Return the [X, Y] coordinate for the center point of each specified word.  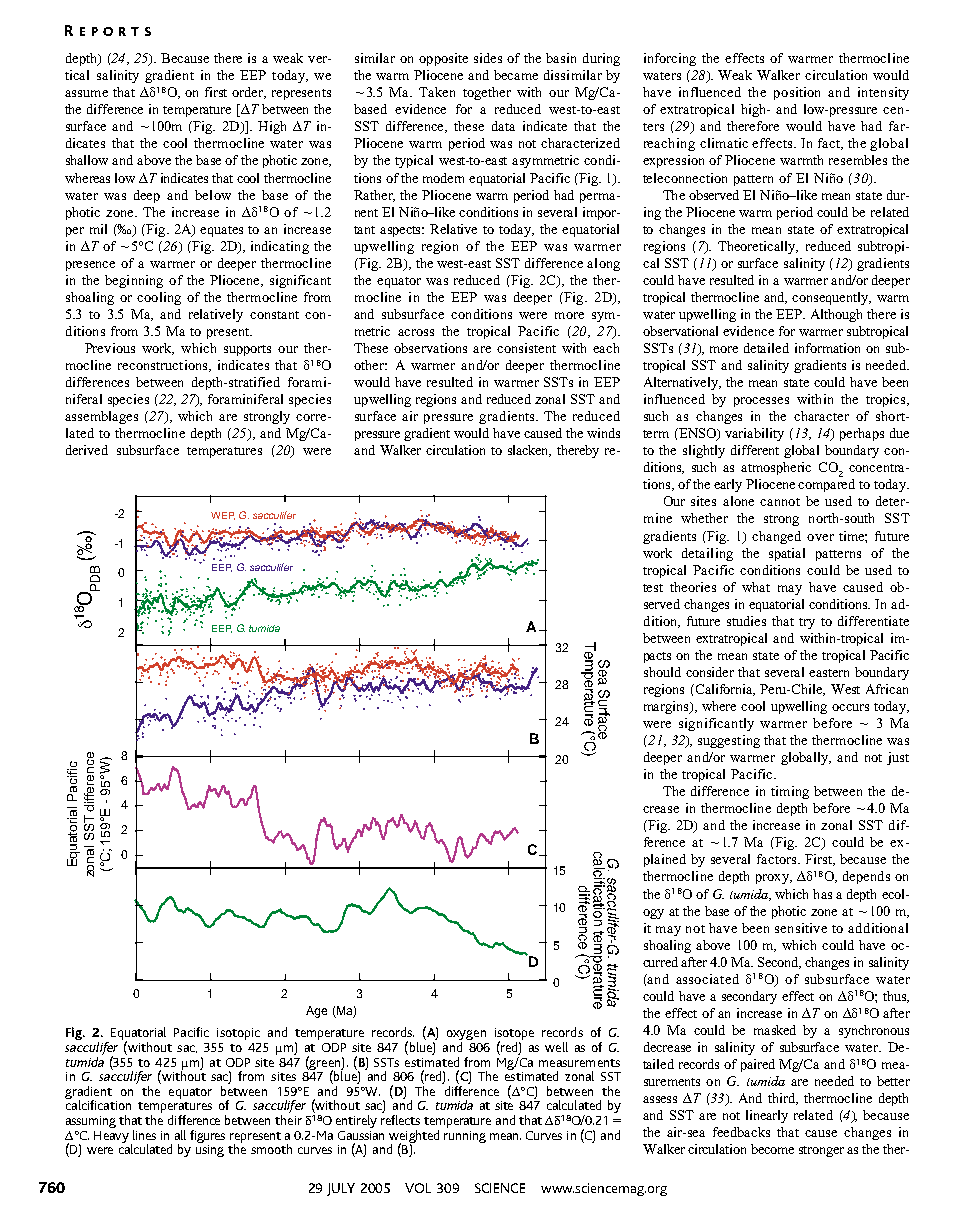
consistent [526, 348]
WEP [223, 516]
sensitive [801, 928]
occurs [850, 707]
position [797, 93]
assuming [91, 1122]
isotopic [238, 1034]
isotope [514, 1035]
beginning [134, 281]
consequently [831, 298]
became [516, 75]
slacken [529, 451]
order [249, 93]
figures [207, 1136]
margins [667, 707]
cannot [780, 502]
